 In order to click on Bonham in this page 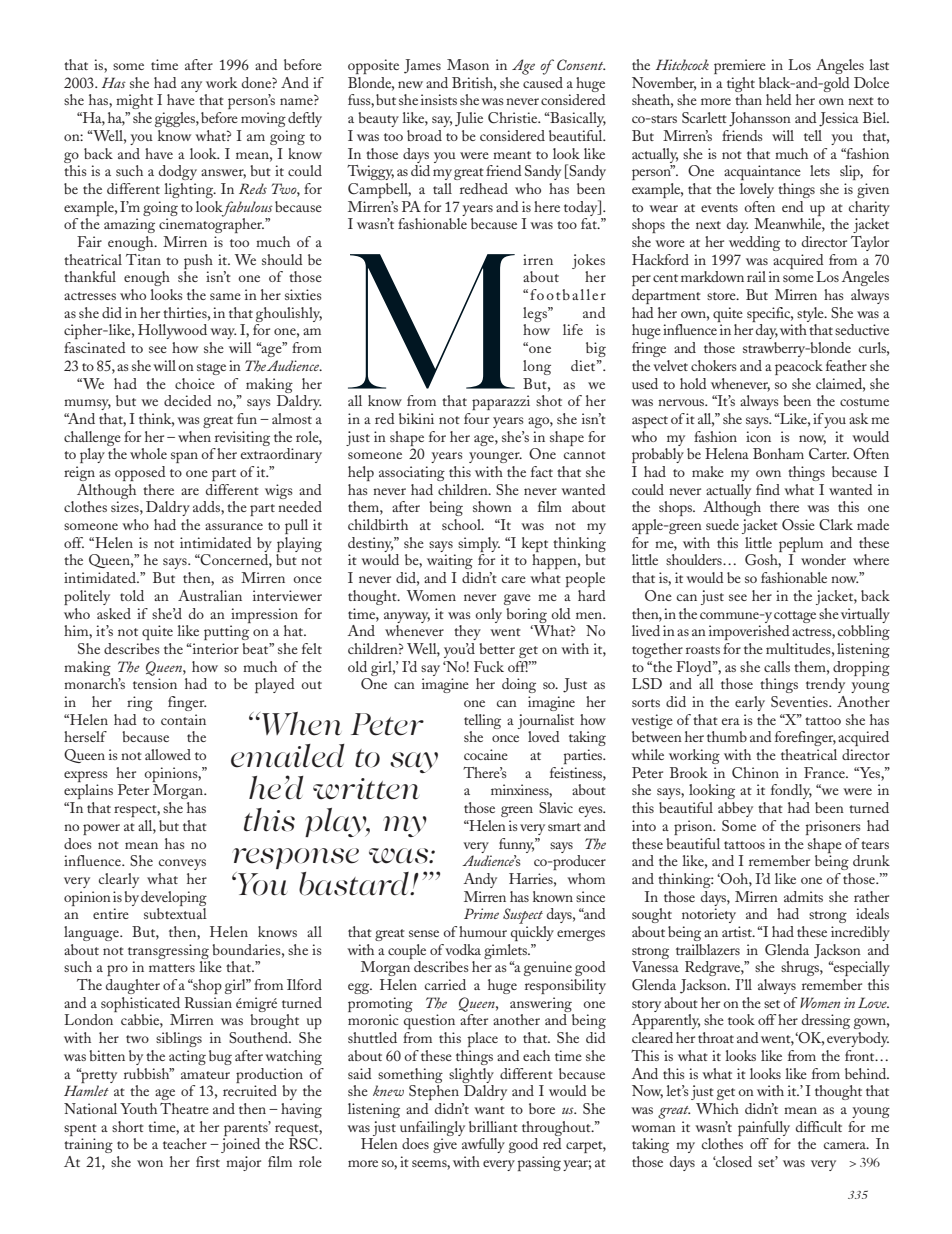, I will do `click(778, 453)`.
